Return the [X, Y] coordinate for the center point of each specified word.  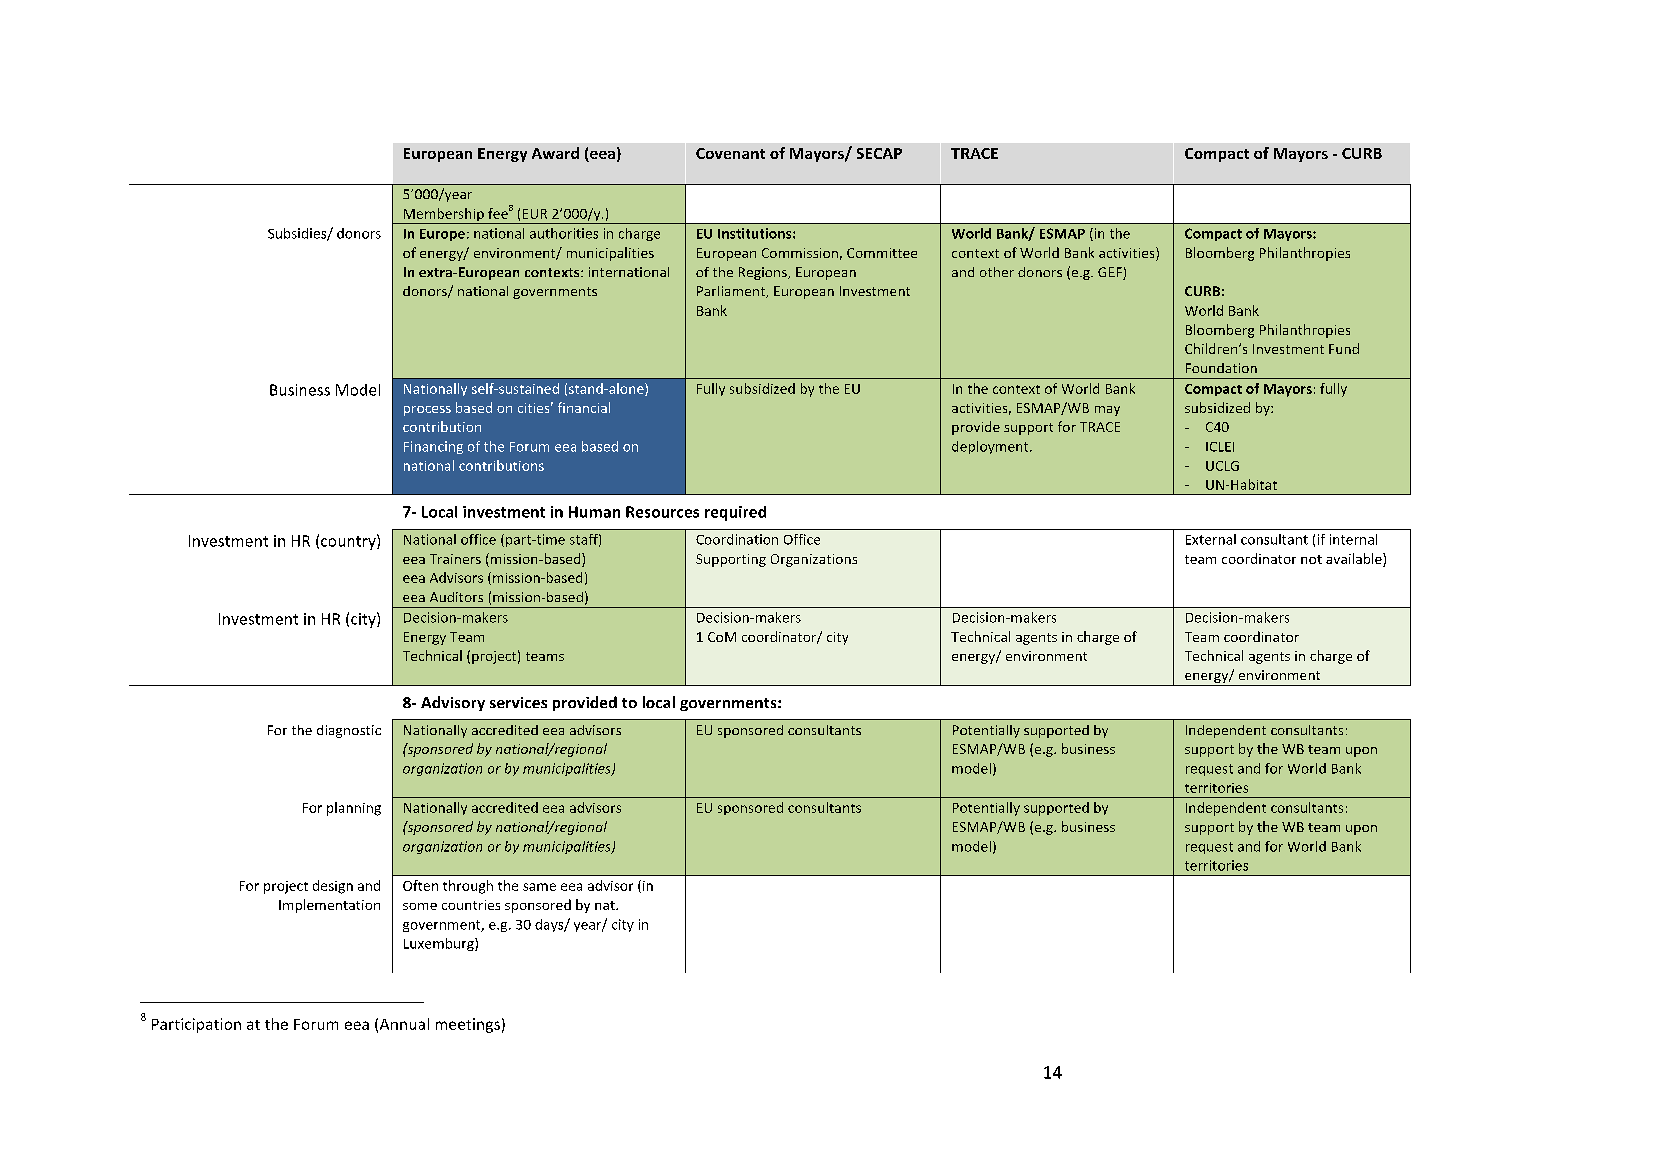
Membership [443, 216]
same [539, 887]
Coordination [737, 539]
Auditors [456, 597]
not [1311, 559]
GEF [1111, 273]
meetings [468, 1025]
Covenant [730, 153]
